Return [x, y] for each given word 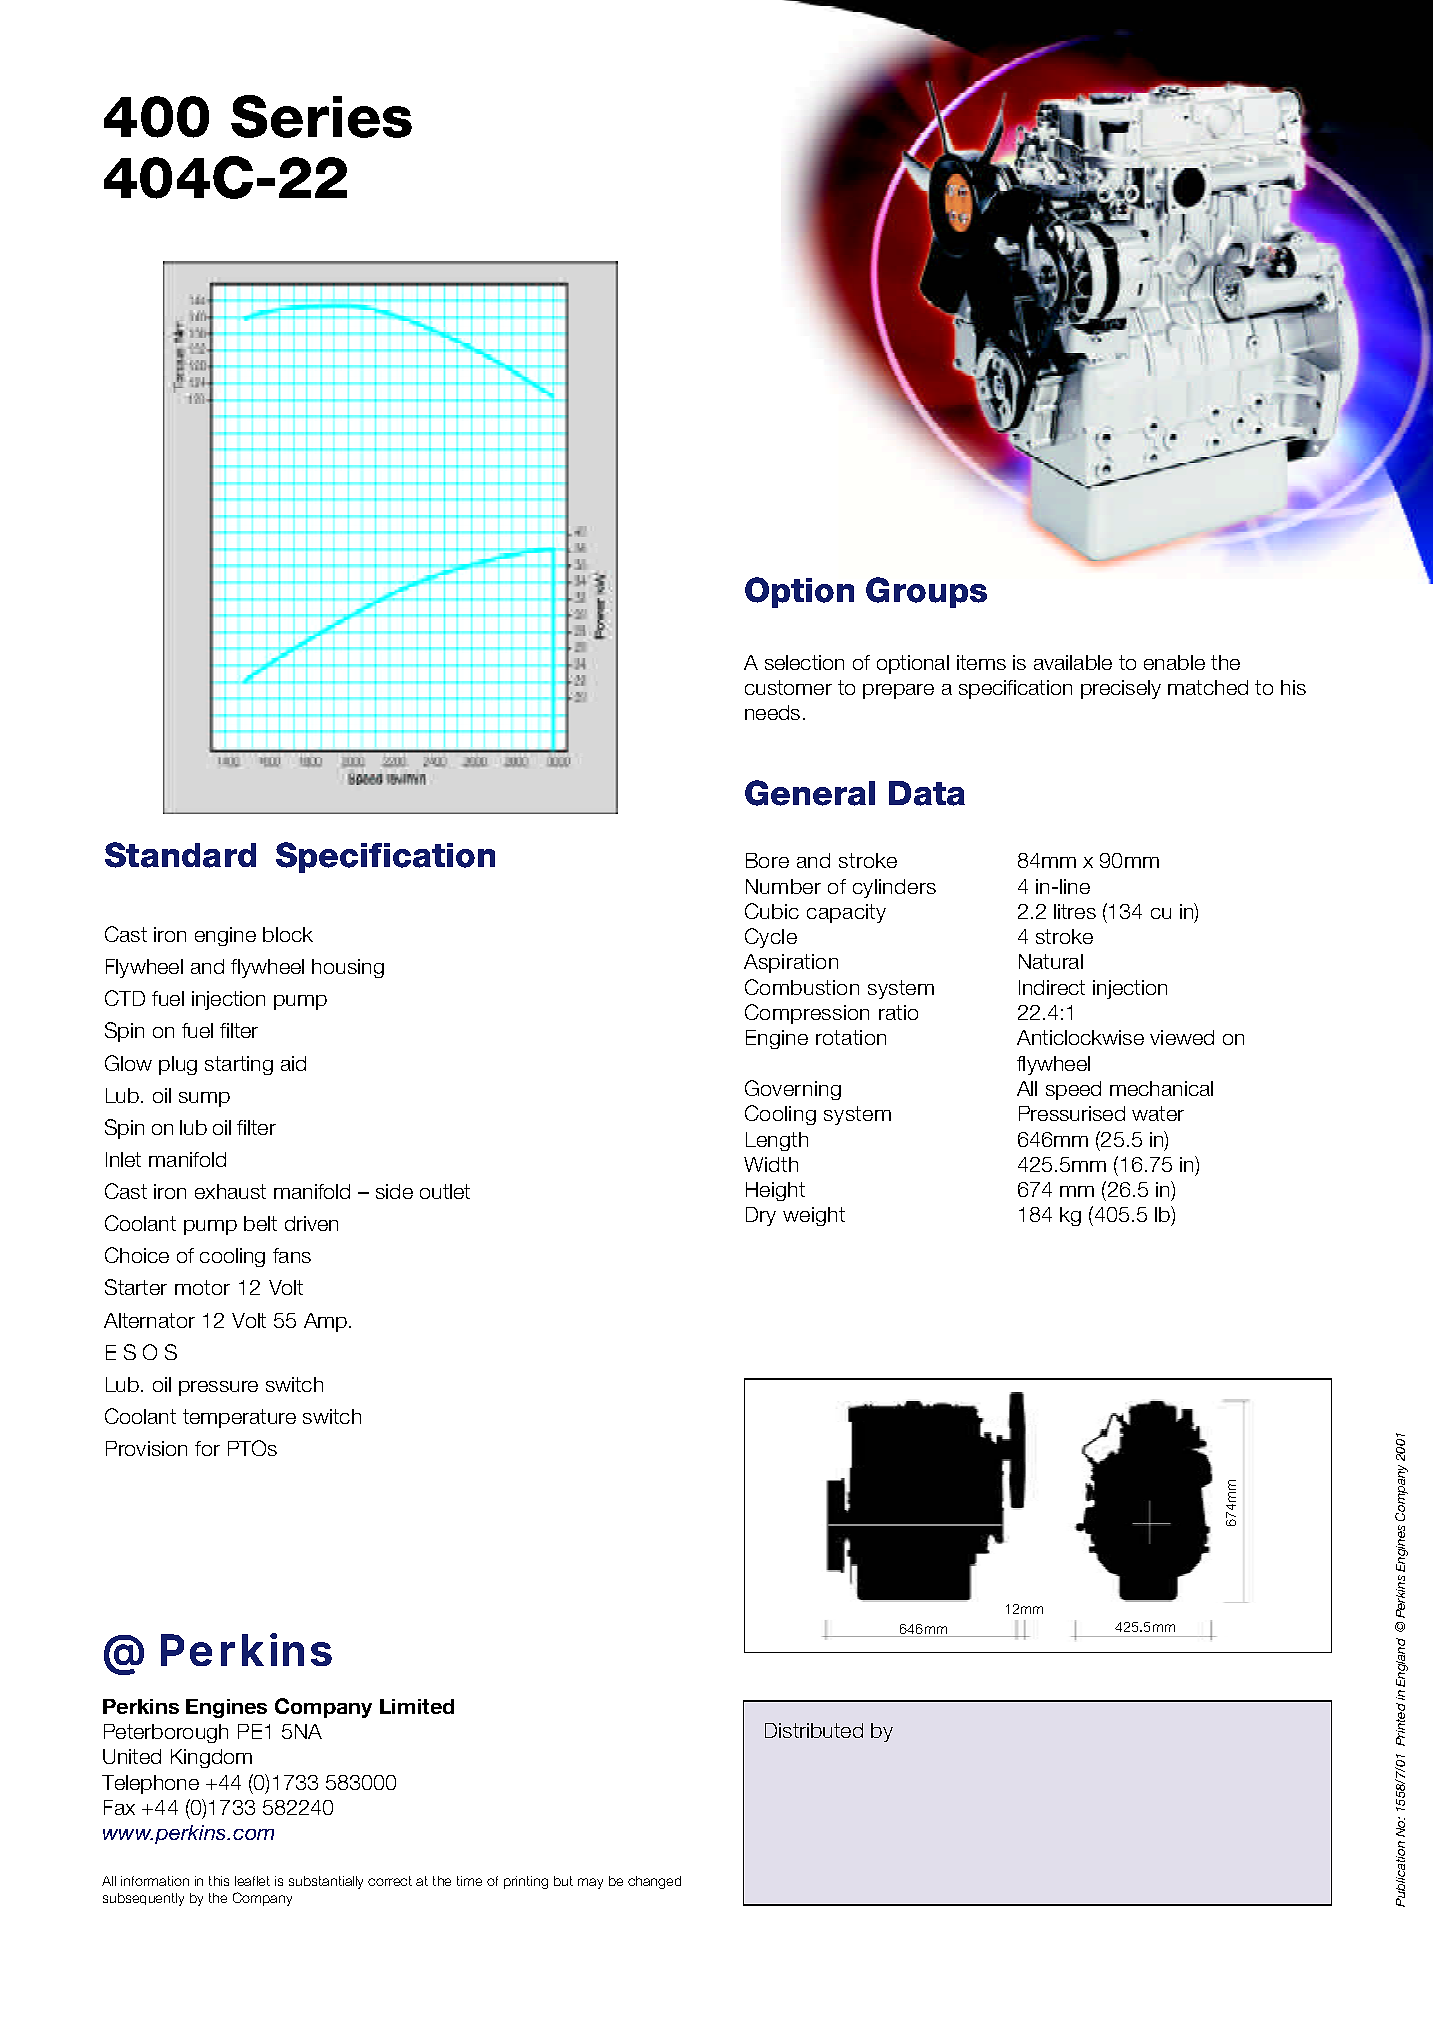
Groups [926, 592]
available [1073, 662]
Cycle [771, 938]
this [219, 1881]
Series [321, 116]
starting [239, 1065]
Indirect [1052, 987]
